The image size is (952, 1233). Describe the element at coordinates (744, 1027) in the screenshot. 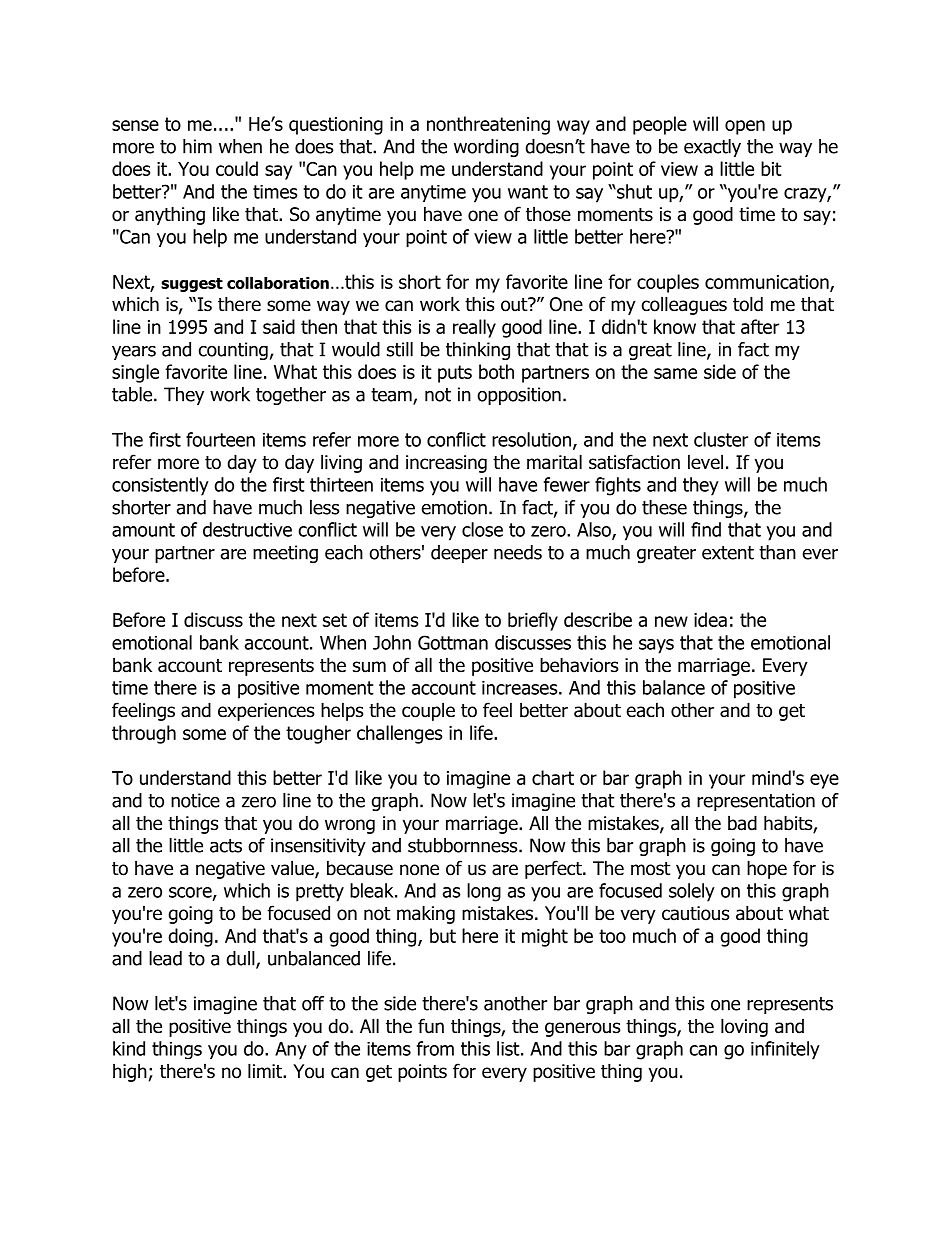

I see `loving` at that location.
